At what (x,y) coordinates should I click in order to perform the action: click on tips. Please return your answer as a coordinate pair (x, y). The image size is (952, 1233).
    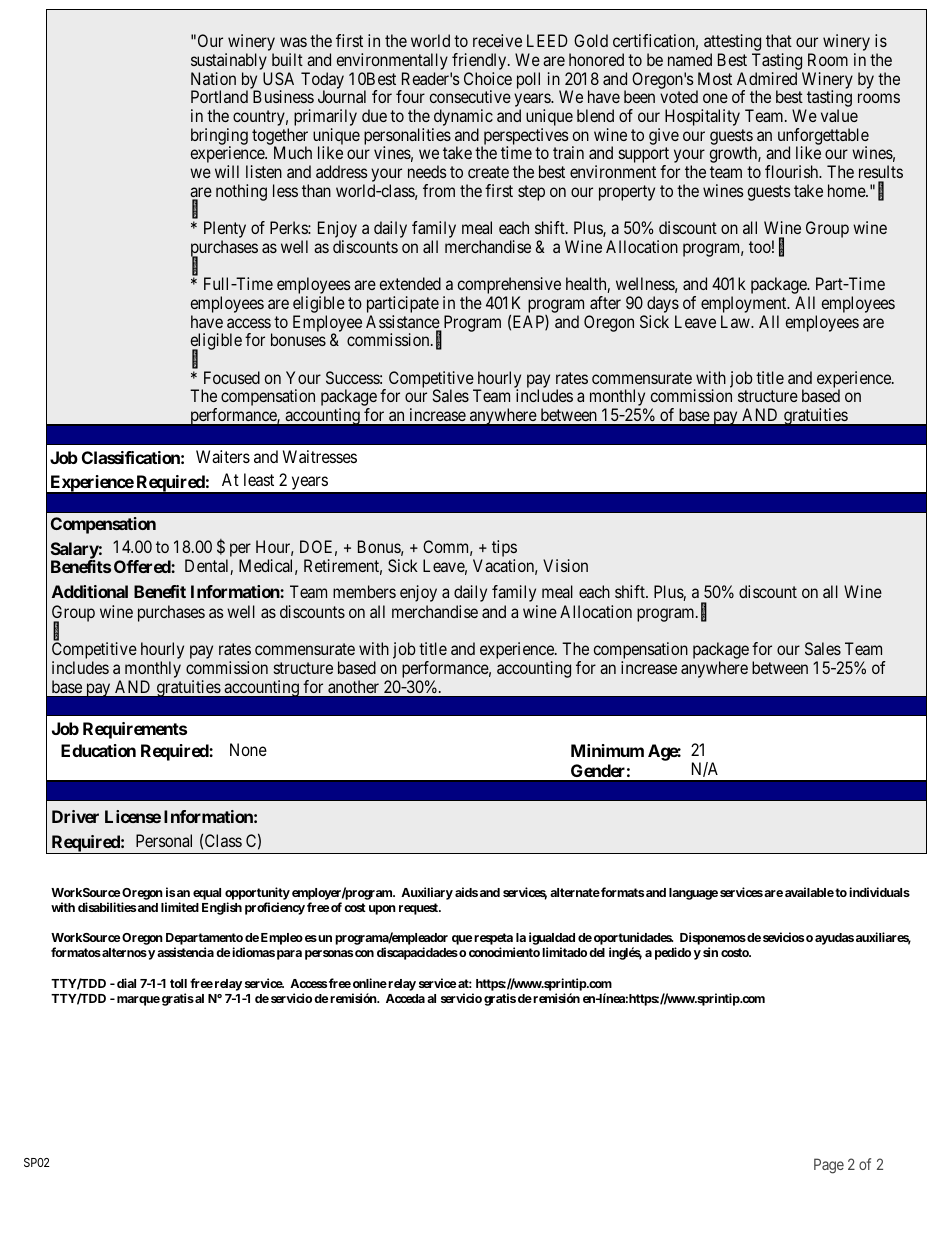
    Looking at the image, I should click on (504, 550).
